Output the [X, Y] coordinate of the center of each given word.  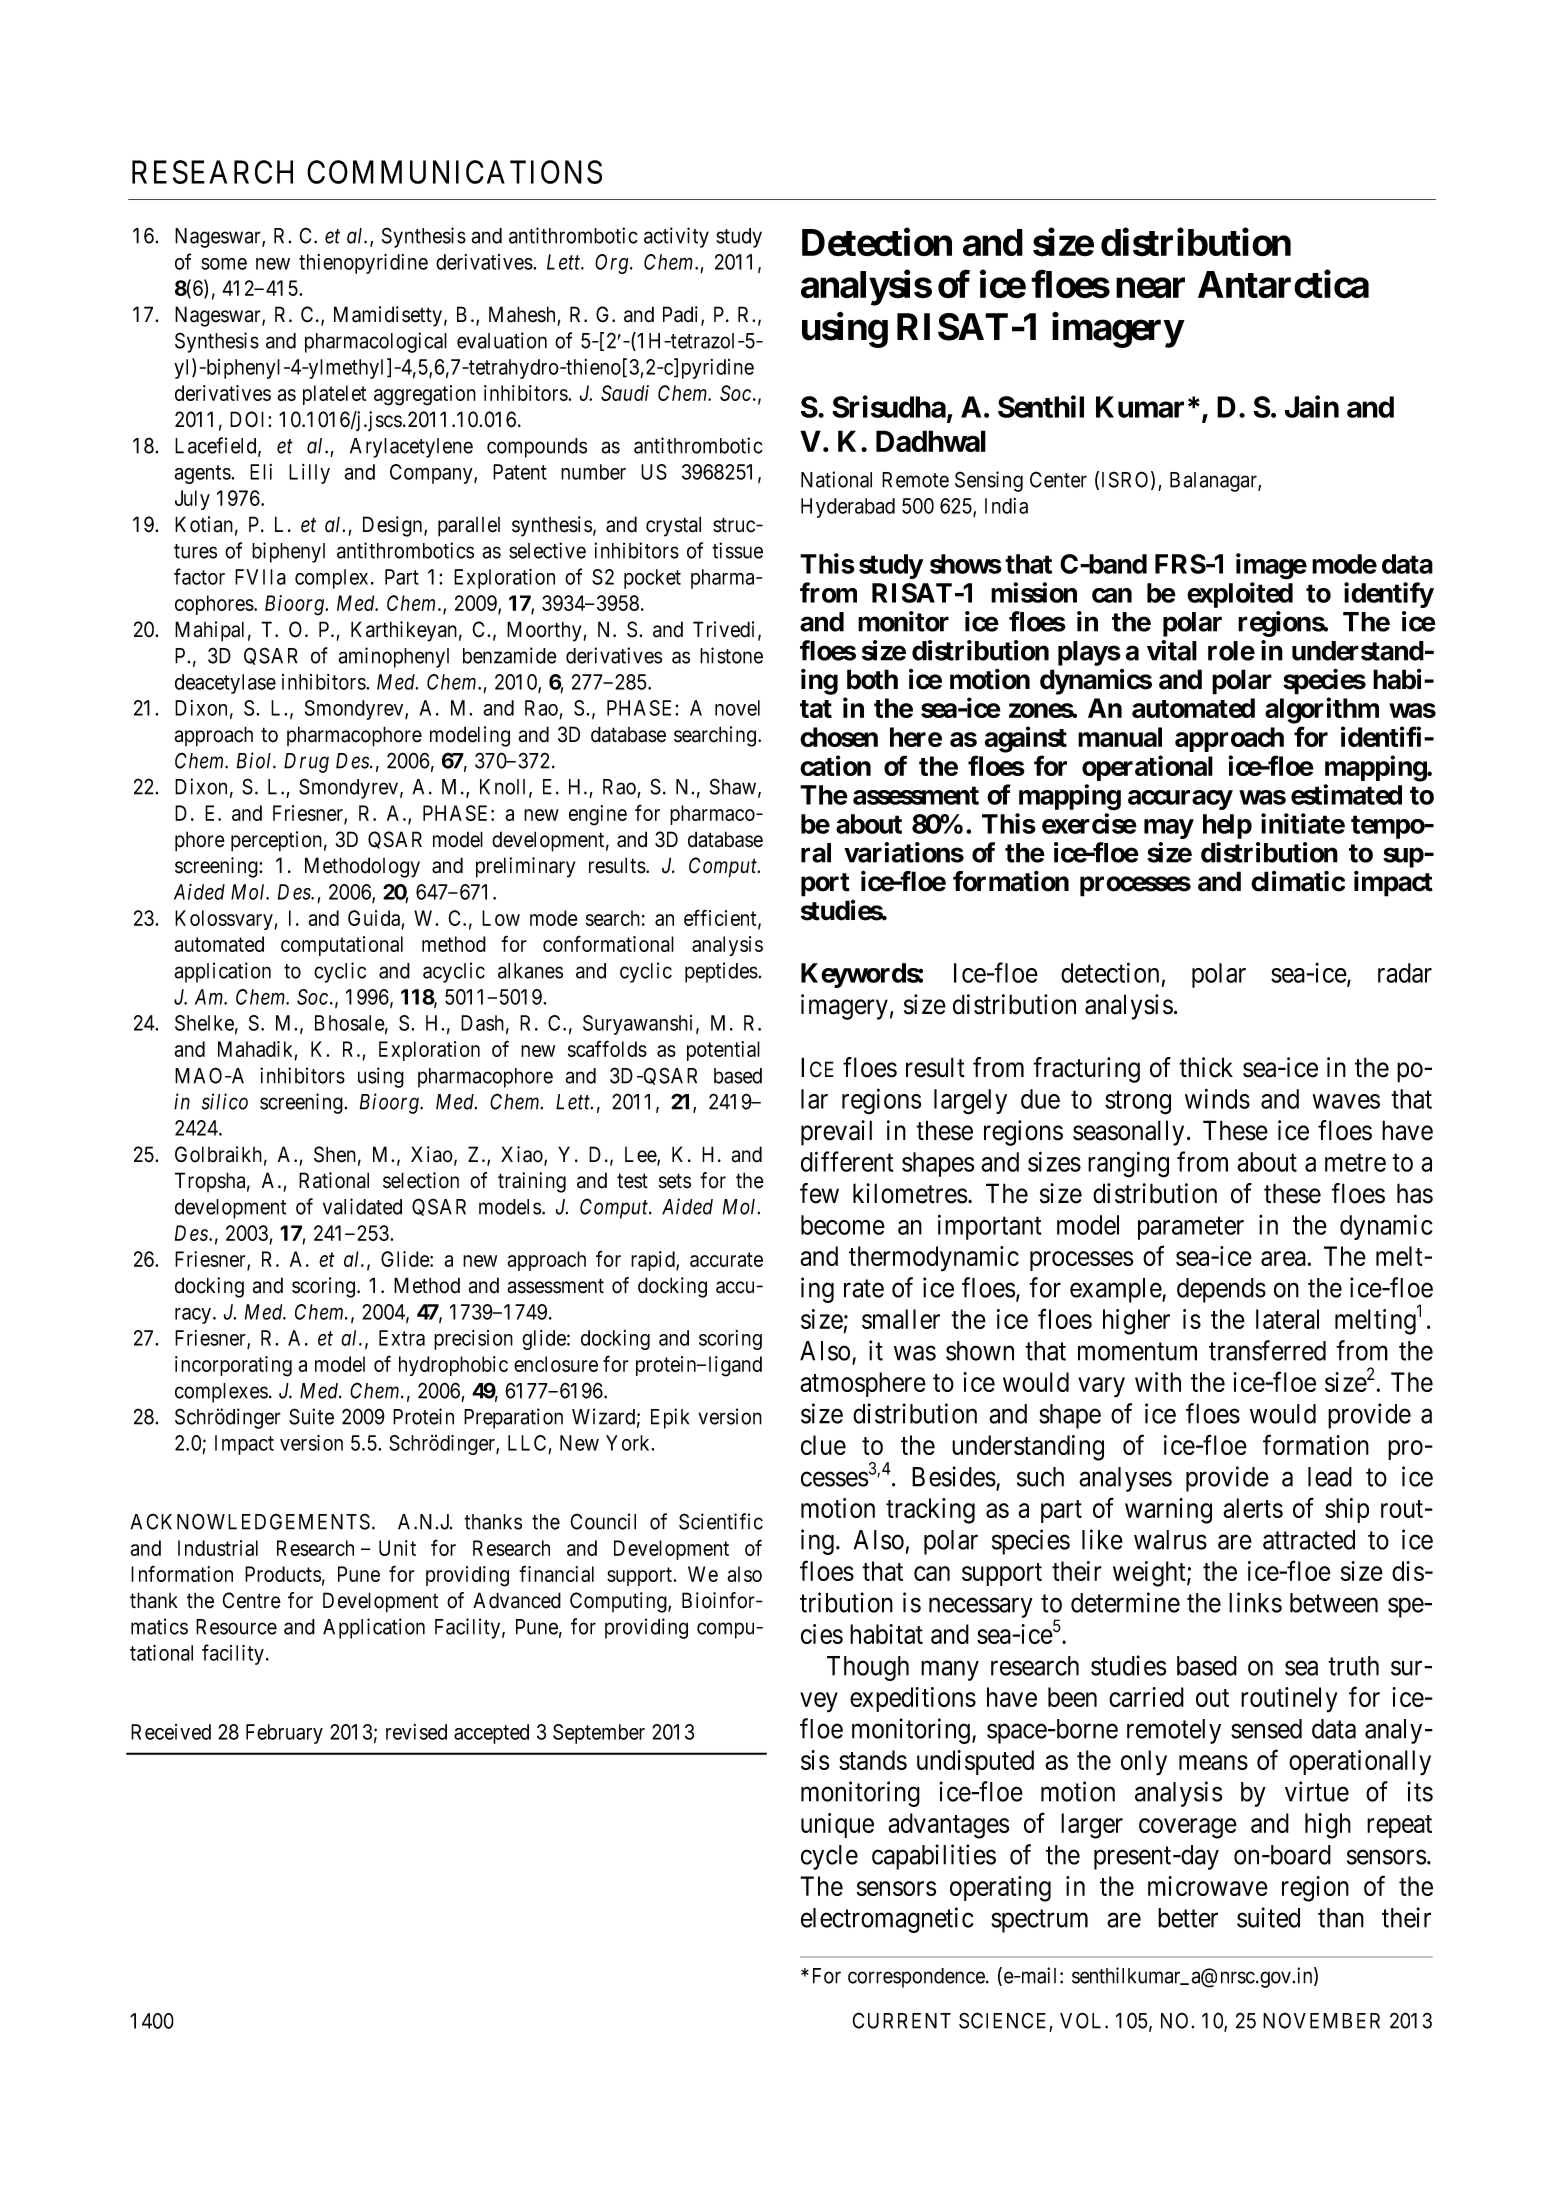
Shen [335, 1154]
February [284, 1734]
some [224, 264]
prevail [836, 1133]
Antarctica [1283, 284]
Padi [682, 315]
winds [1217, 1098]
